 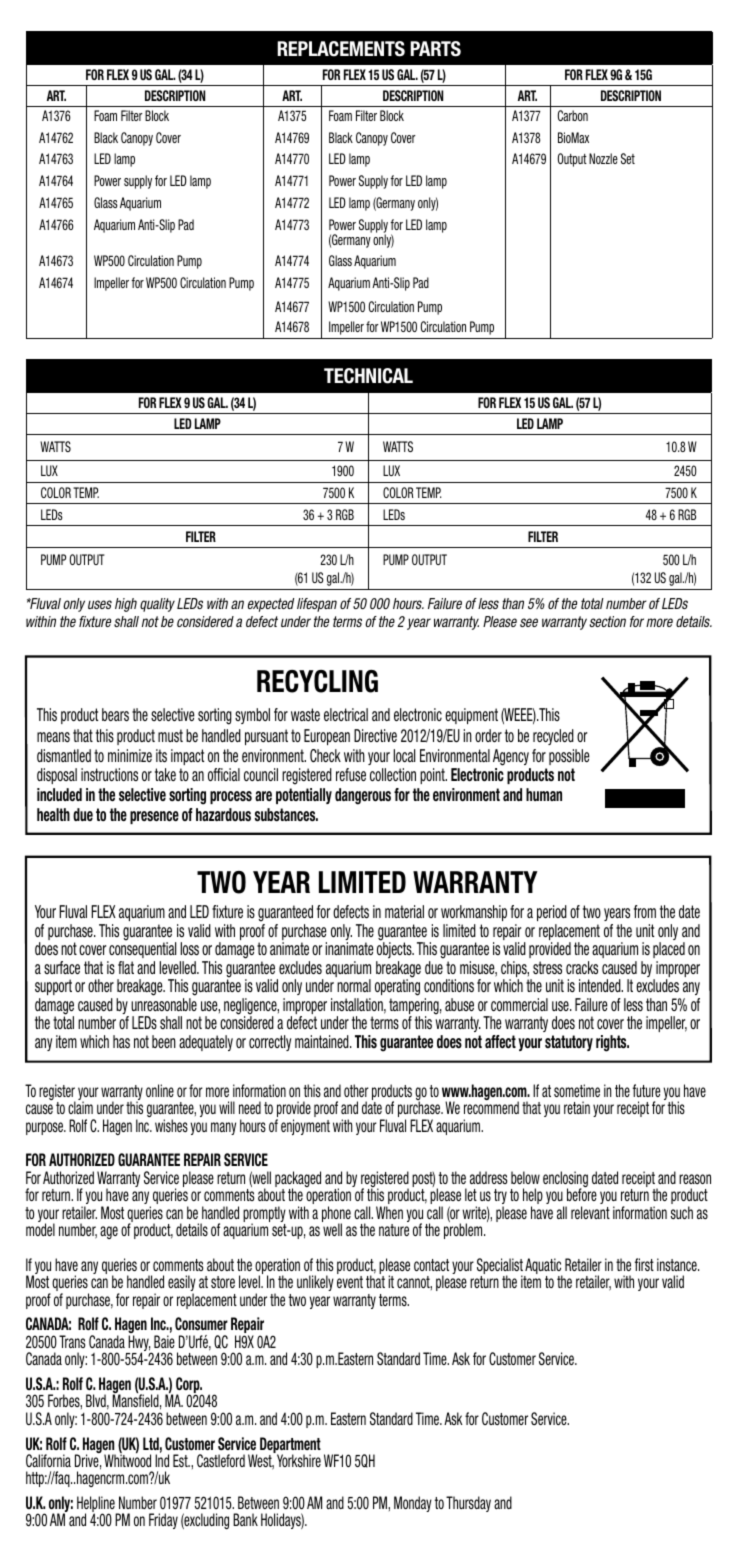 I want to click on PARTS, so click(x=435, y=49).
